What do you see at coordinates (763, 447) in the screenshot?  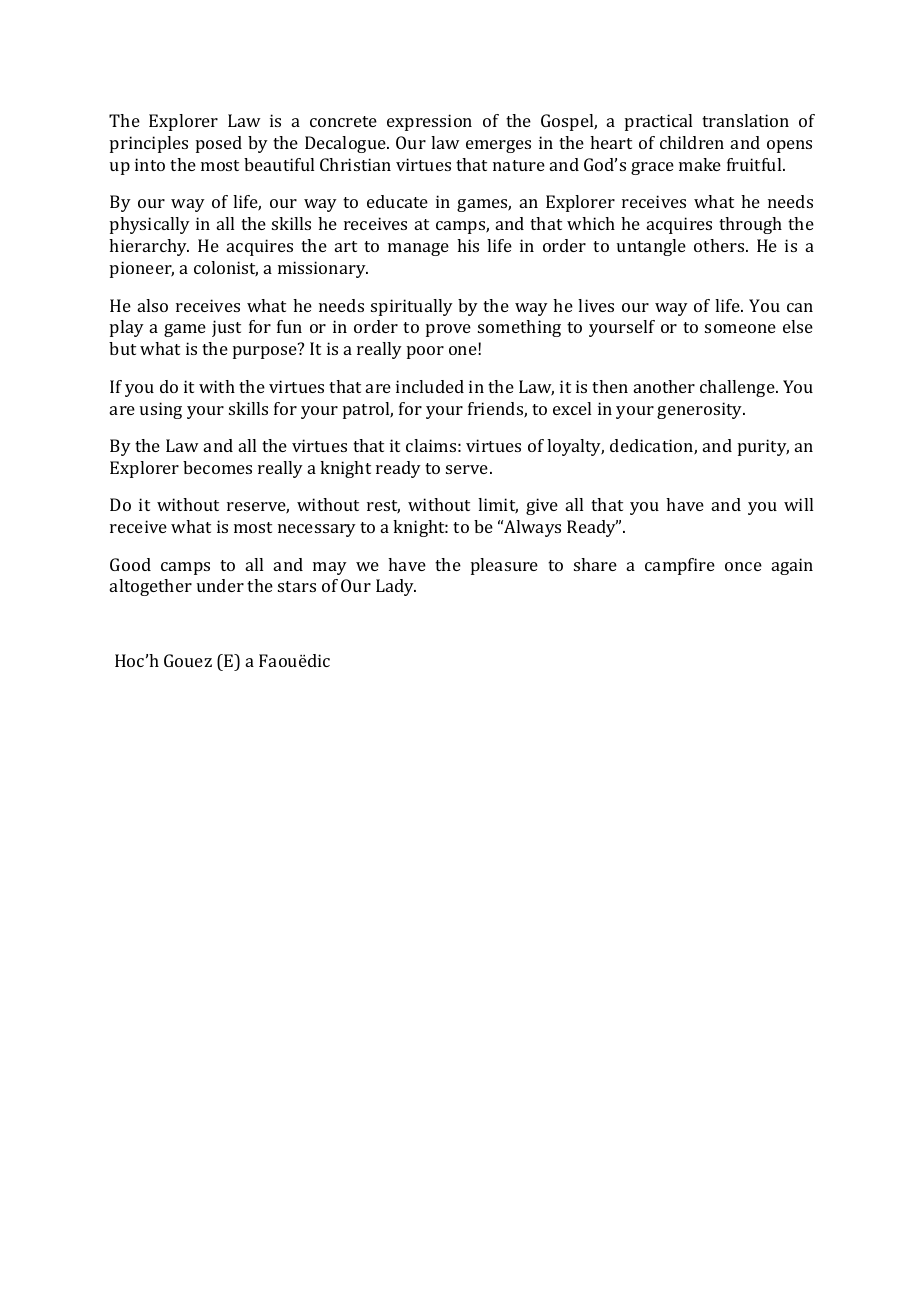 I see `purity` at bounding box center [763, 447].
